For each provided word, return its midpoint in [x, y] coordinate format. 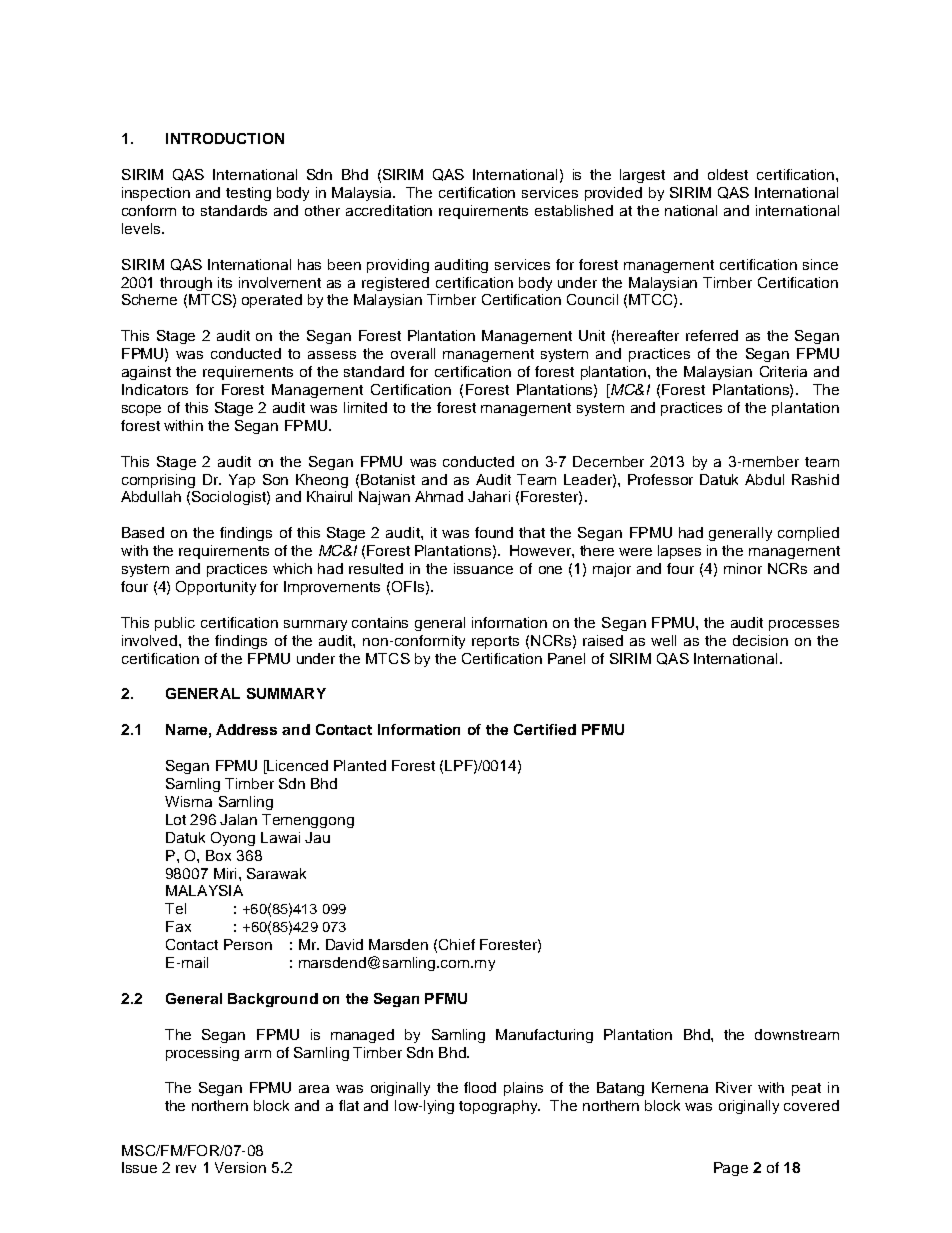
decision [760, 640]
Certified [545, 729]
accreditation [389, 210]
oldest [728, 174]
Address [246, 729]
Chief [457, 944]
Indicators [155, 389]
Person [248, 944]
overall [413, 353]
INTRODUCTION [225, 138]
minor [743, 568]
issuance [483, 568]
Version [240, 1167]
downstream [797, 1034]
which [292, 568]
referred [712, 335]
